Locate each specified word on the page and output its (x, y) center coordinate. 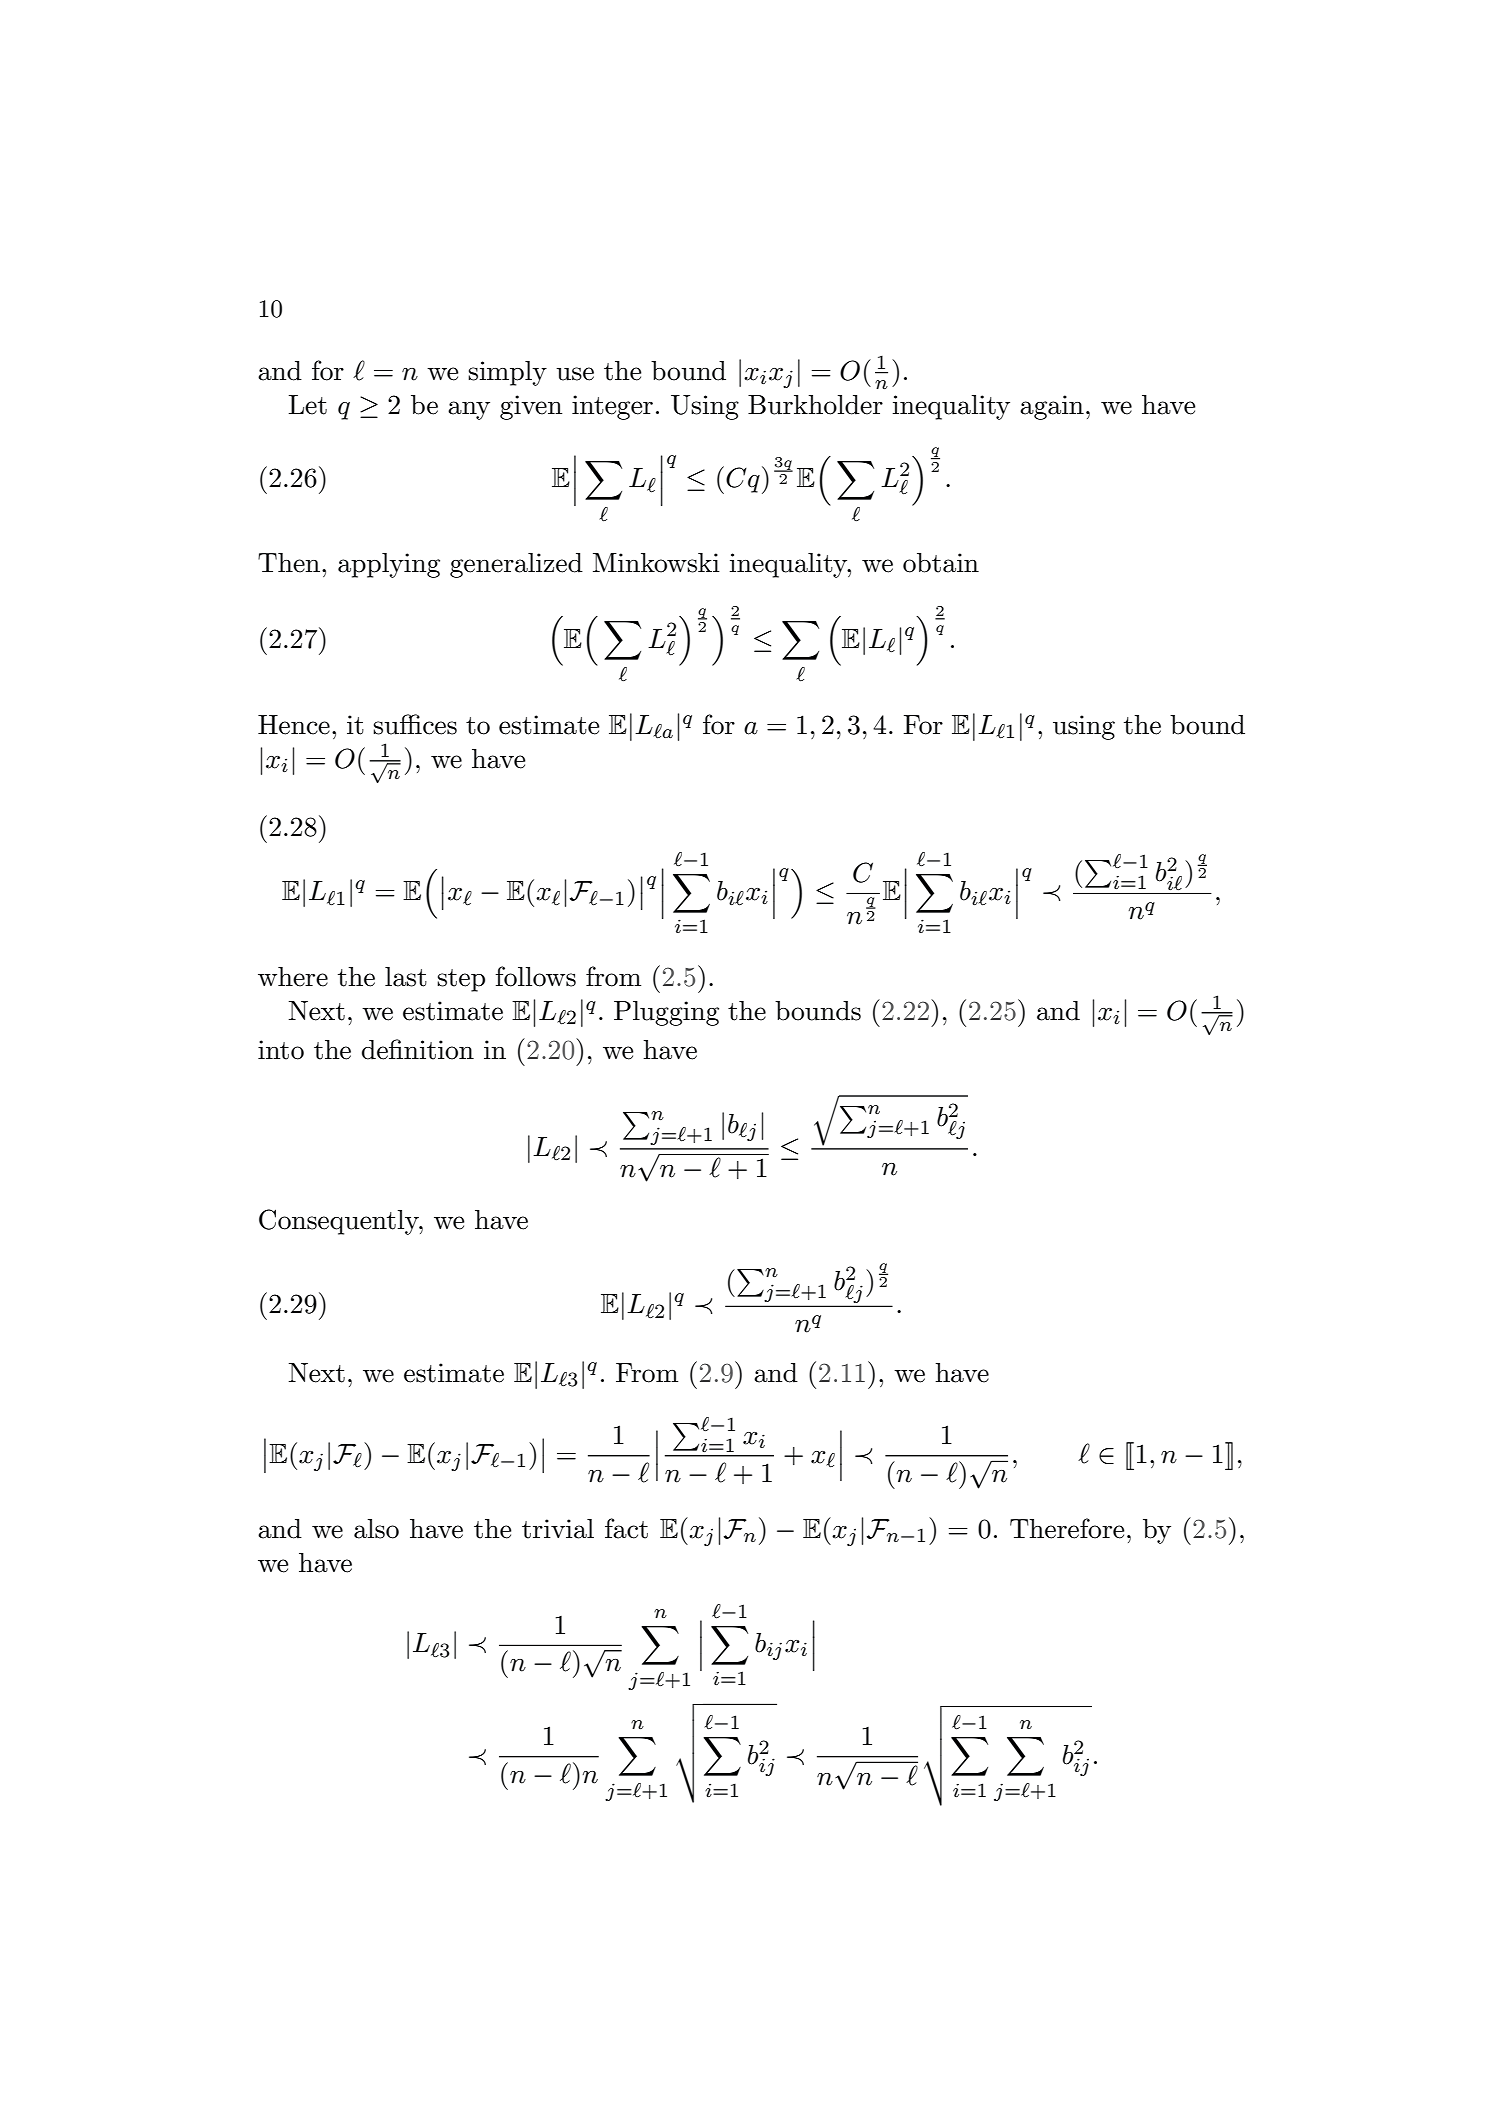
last (406, 977)
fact (626, 1528)
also (376, 1529)
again (1052, 407)
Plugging (666, 1013)
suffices (415, 724)
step (461, 980)
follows (536, 976)
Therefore (1067, 1528)
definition (418, 1049)
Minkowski (656, 563)
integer (612, 407)
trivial (558, 1529)
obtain (941, 563)
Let (308, 405)
